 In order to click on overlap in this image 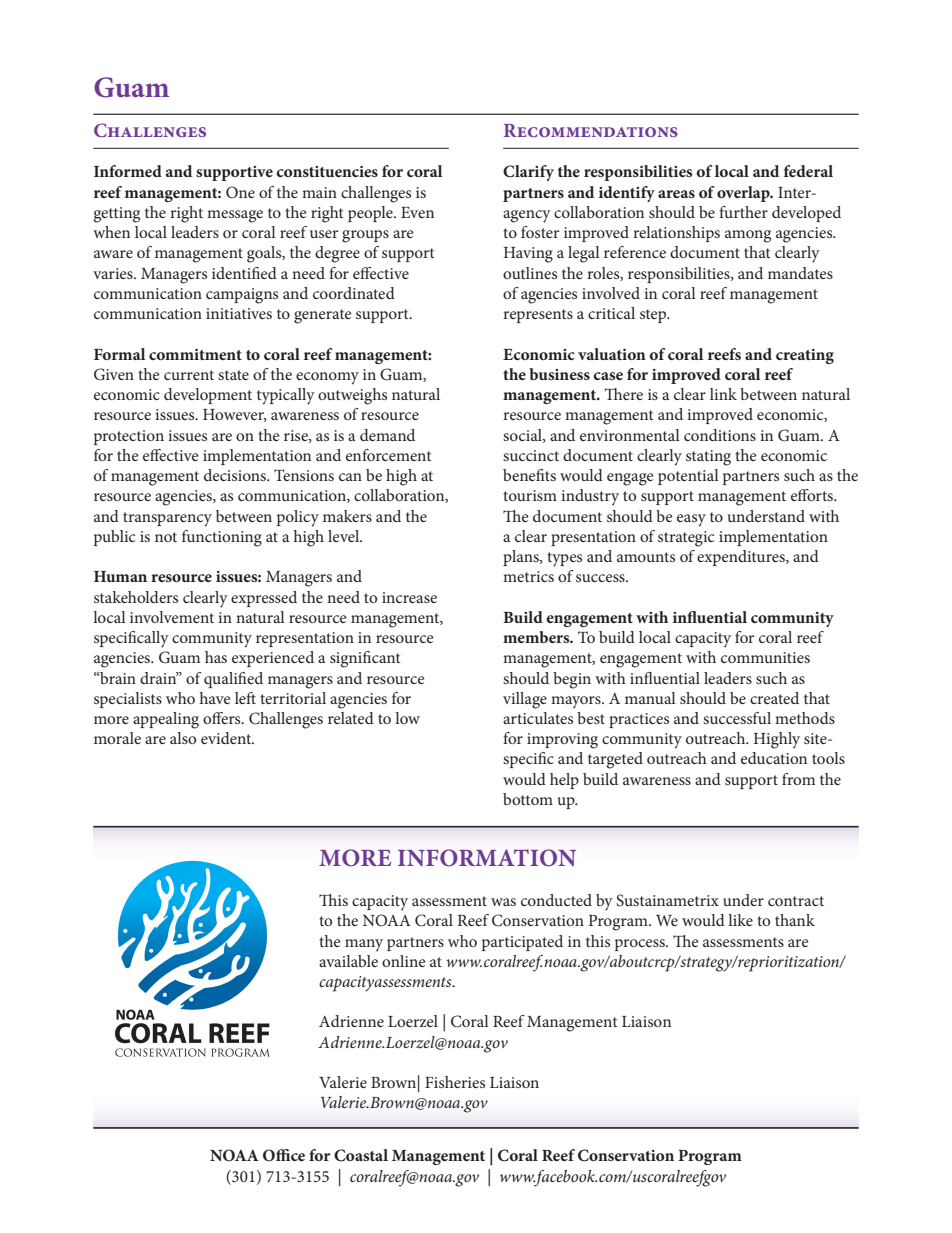, I will do `click(744, 194)`.
